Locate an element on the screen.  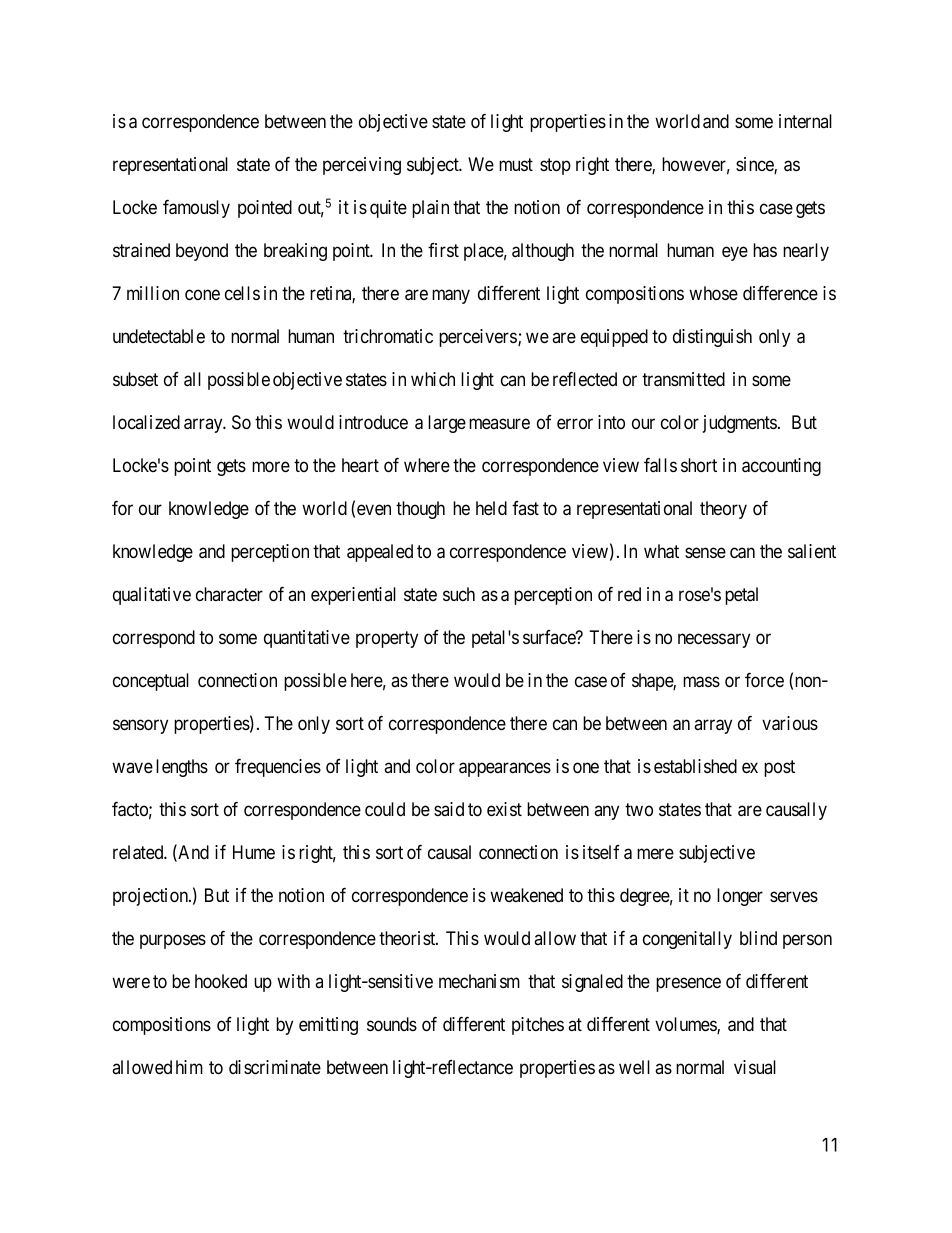
famously is located at coordinates (196, 208).
